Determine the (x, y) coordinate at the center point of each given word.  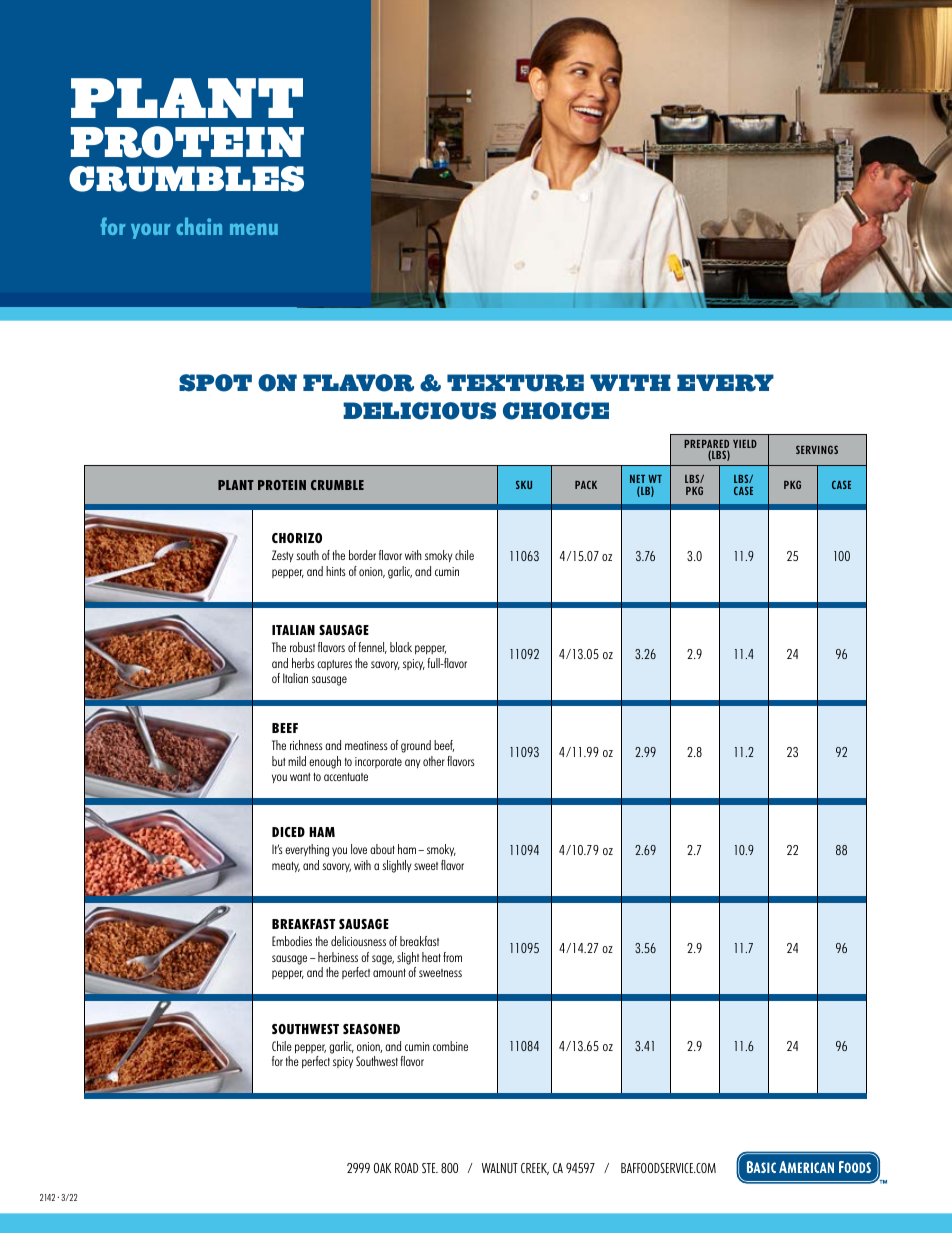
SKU (524, 484)
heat (431, 957)
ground (416, 746)
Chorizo (297, 538)
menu (254, 229)
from (452, 957)
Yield (745, 444)
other (434, 761)
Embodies (292, 941)
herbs (303, 663)
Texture (515, 383)
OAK (382, 1168)
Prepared (706, 445)
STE (430, 1168)
